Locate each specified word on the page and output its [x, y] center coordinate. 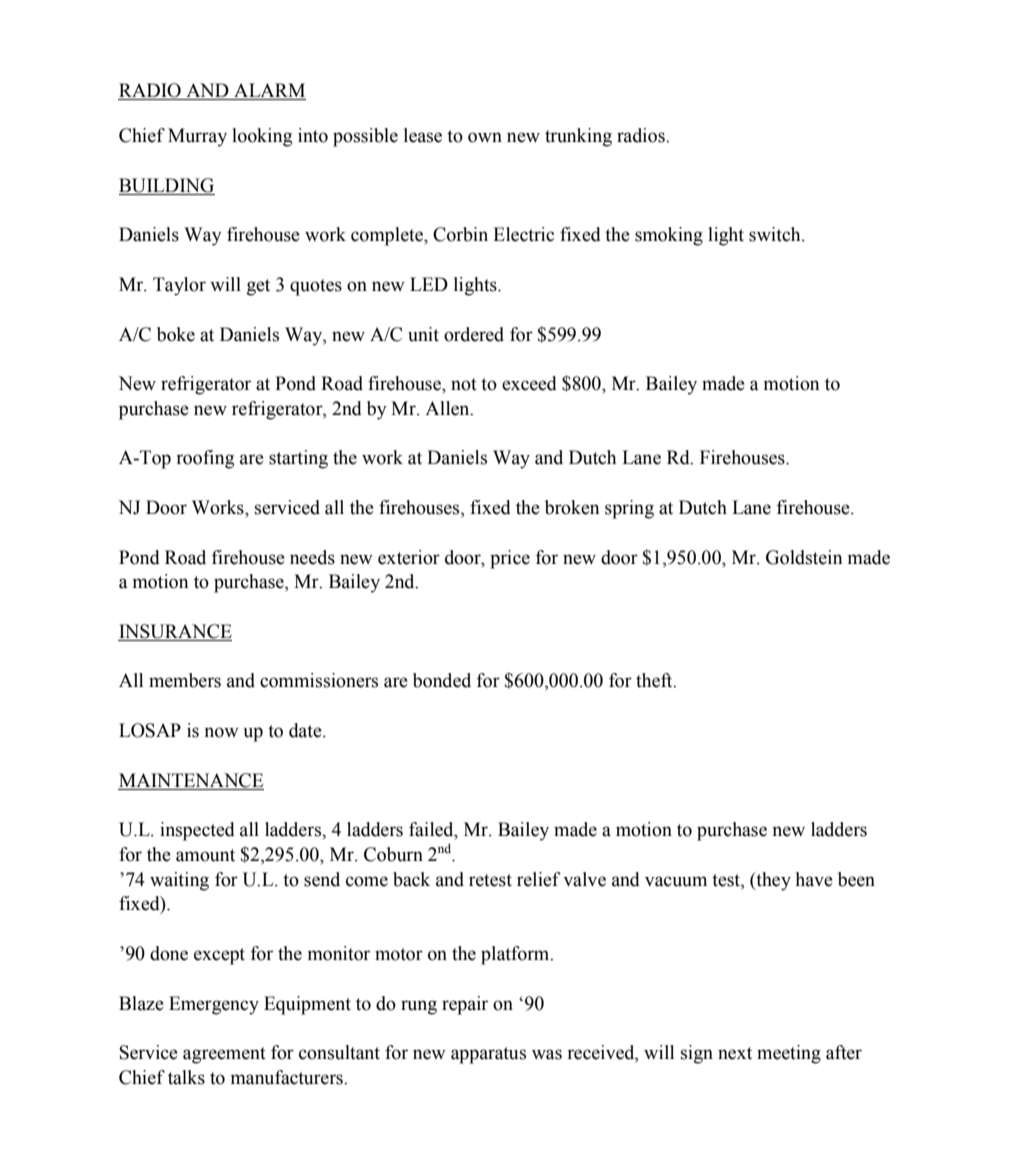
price [510, 559]
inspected [197, 831]
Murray [197, 137]
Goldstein [804, 557]
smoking [669, 236]
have [814, 879]
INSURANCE [175, 632]
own [485, 137]
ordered [474, 334]
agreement [224, 1055]
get [258, 287]
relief [539, 879]
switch [776, 234]
